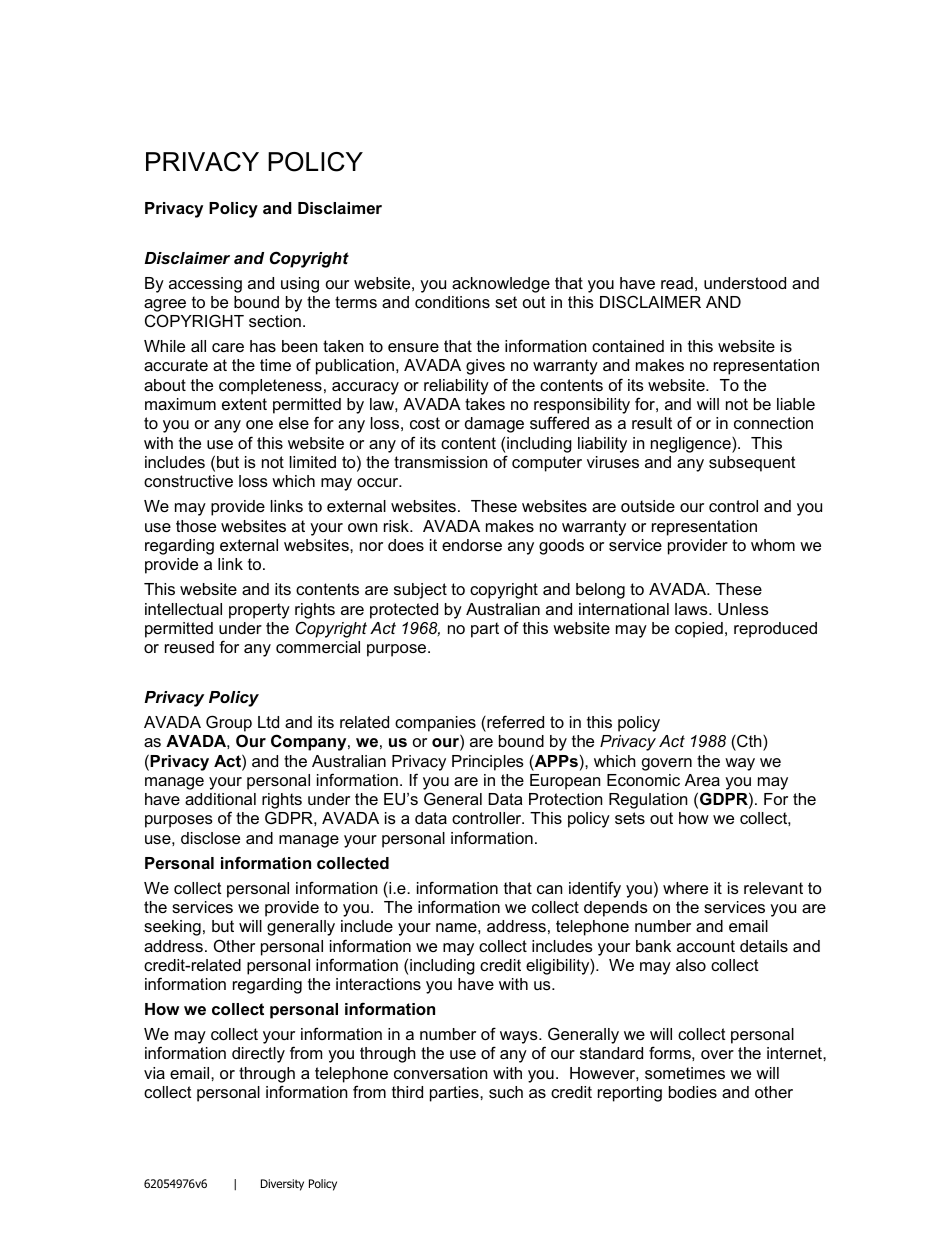 The width and height of the screenshot is (952, 1233). I want to click on ways, so click(520, 1037).
